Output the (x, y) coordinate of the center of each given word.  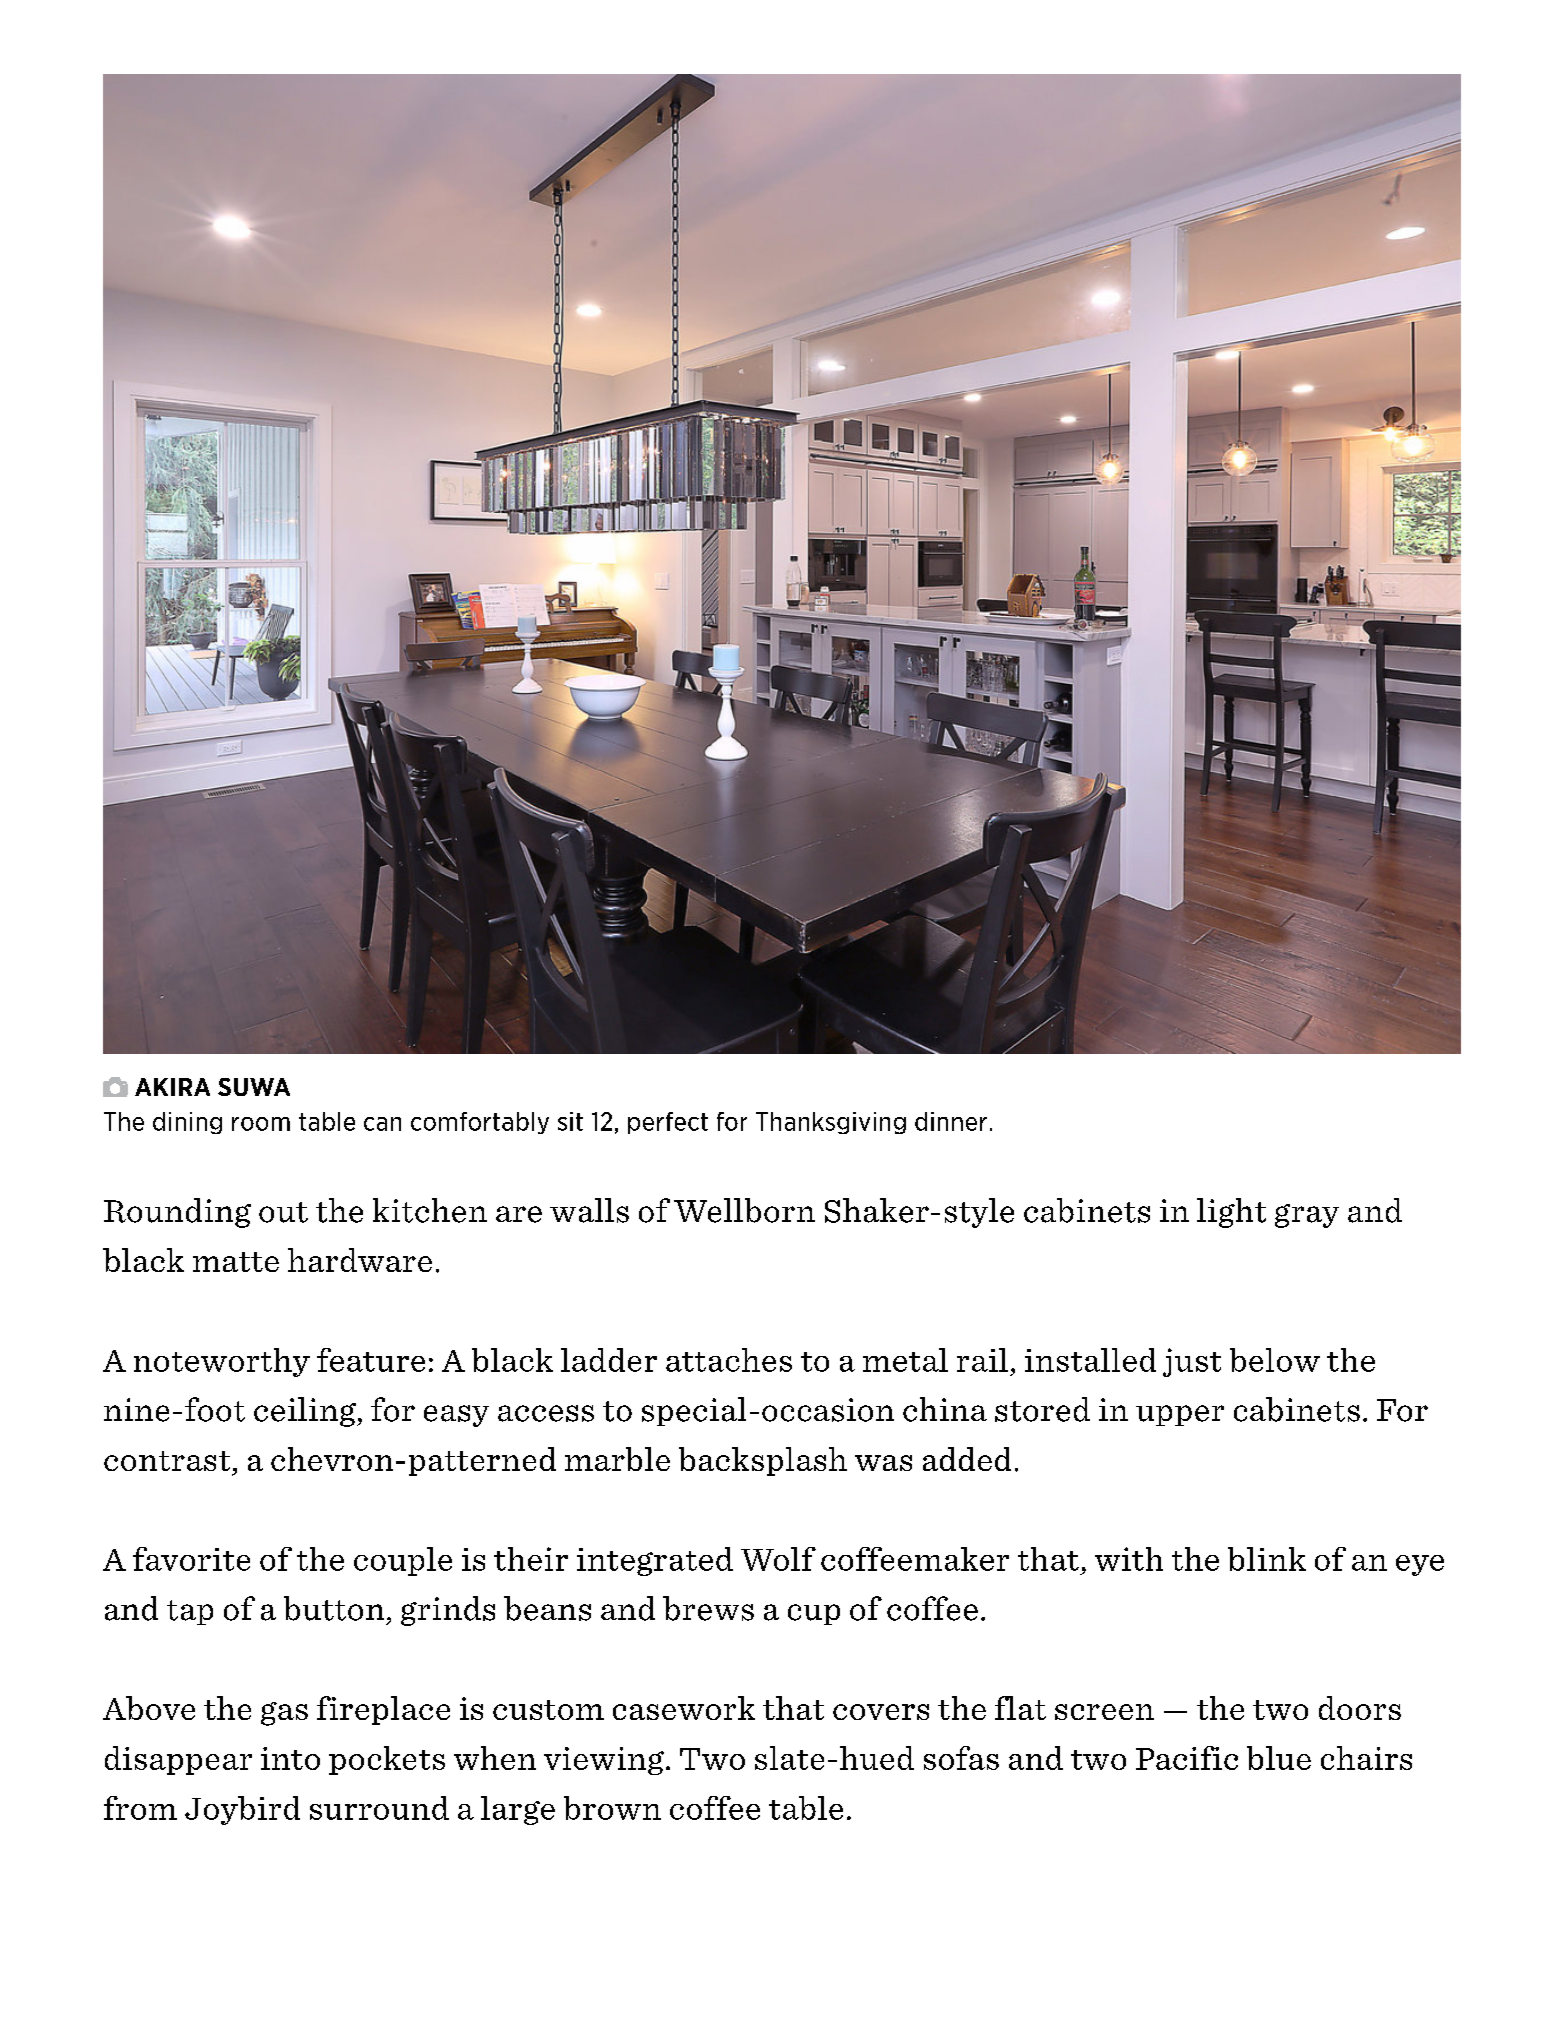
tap (190, 1612)
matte (236, 1262)
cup (814, 1614)
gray (1307, 1216)
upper (1180, 1415)
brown (612, 1808)
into (290, 1758)
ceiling (306, 1412)
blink (1267, 1559)
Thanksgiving (831, 1123)
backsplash (763, 1461)
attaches (729, 1360)
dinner (951, 1121)
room (261, 1124)
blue (1279, 1758)
